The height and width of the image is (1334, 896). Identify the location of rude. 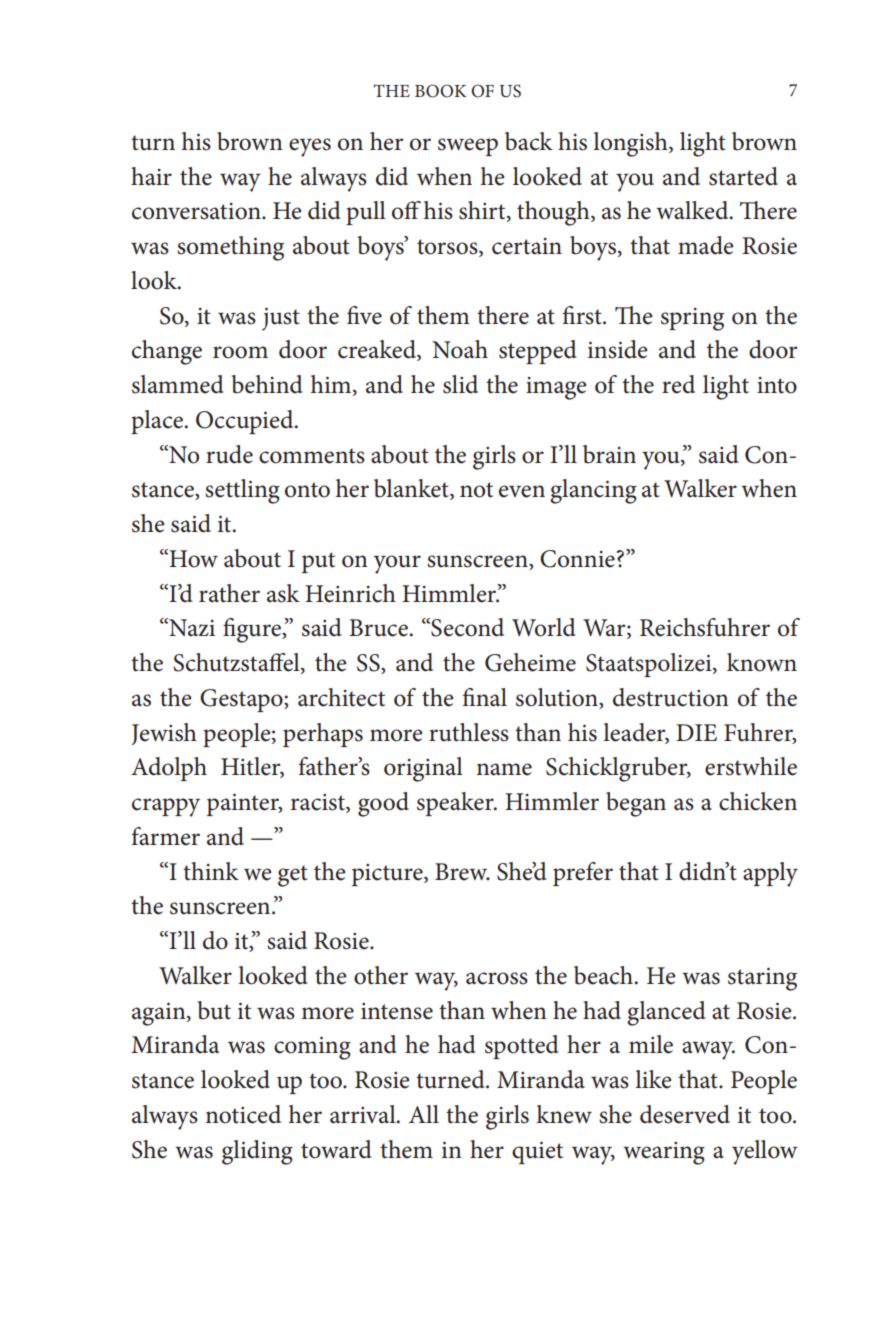
(229, 454).
